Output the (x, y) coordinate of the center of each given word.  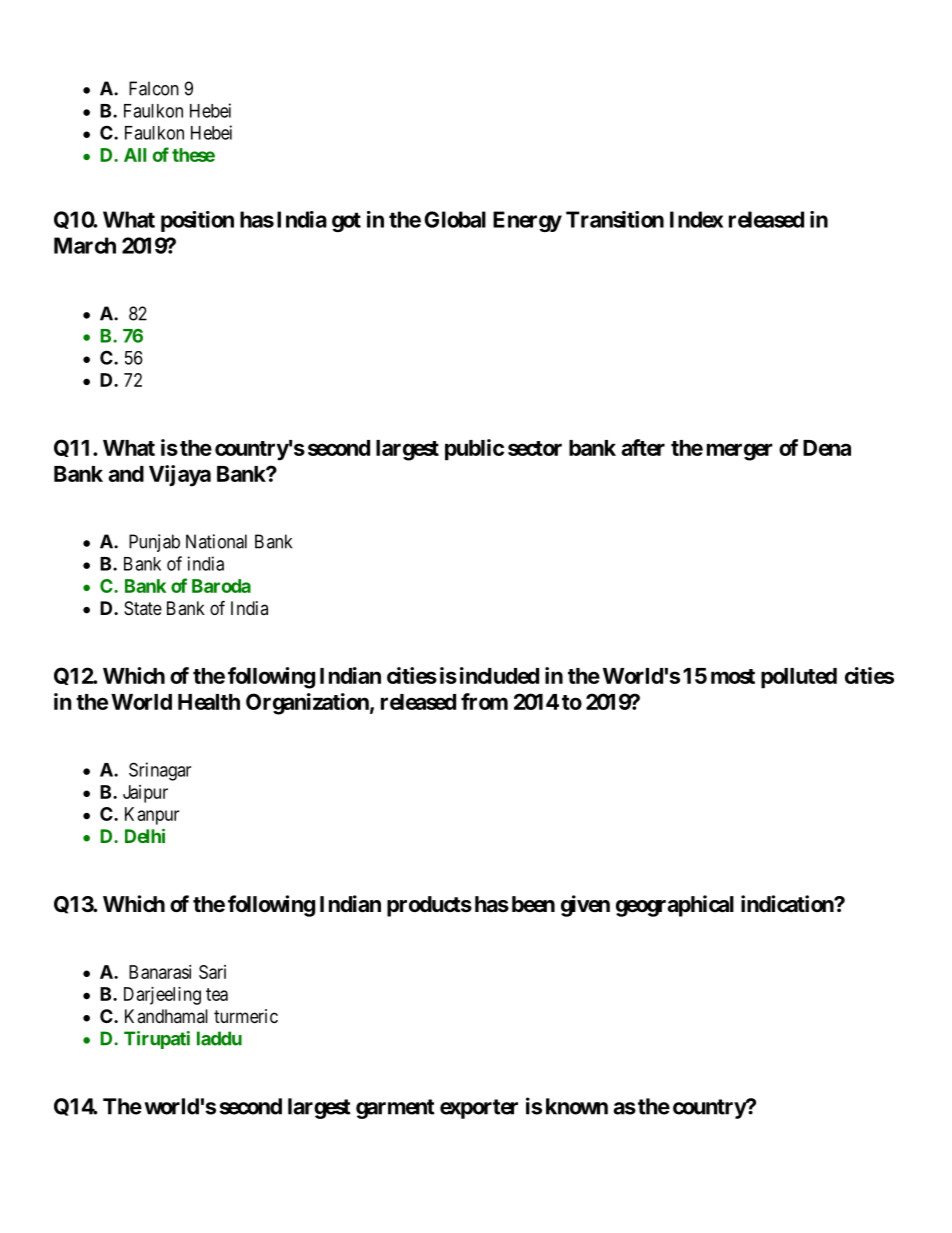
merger (740, 452)
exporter (479, 1109)
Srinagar (160, 771)
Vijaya (180, 476)
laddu (219, 1038)
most (733, 676)
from (484, 701)
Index (696, 219)
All (135, 155)
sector (535, 448)
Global (455, 219)
